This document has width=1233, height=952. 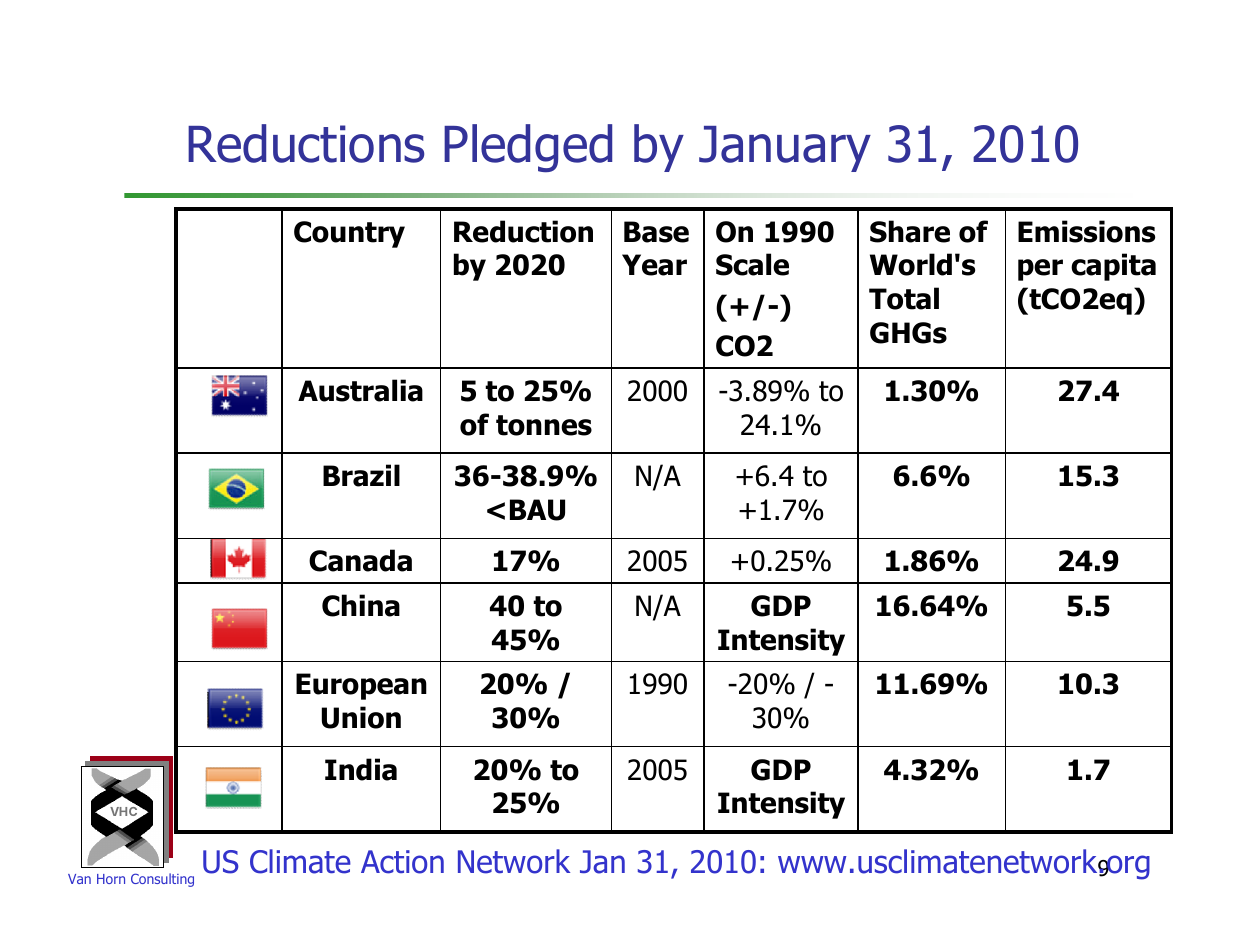 I want to click on Pledged, so click(x=528, y=148).
